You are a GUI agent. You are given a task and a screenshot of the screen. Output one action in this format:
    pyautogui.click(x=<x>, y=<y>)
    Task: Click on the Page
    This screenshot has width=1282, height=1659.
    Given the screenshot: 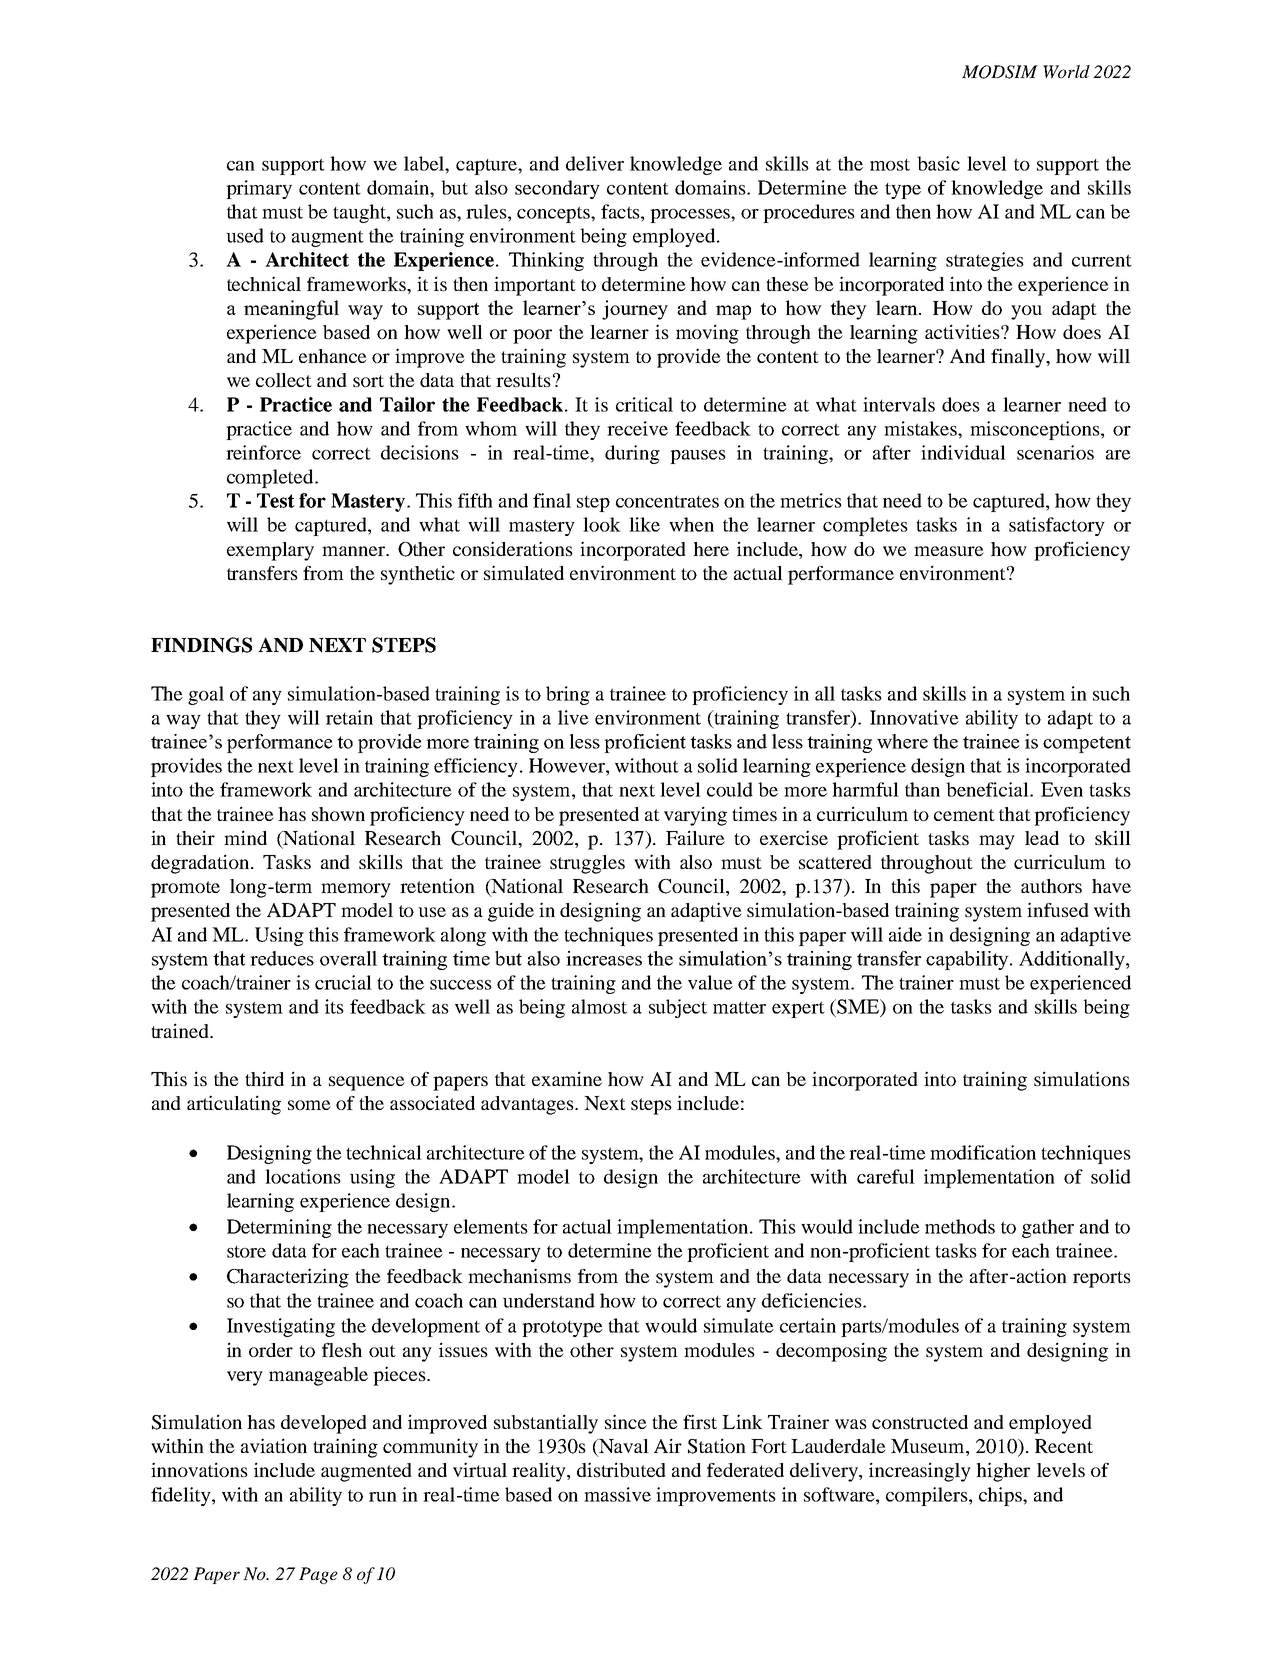 What is the action you would take?
    pyautogui.click(x=318, y=1575)
